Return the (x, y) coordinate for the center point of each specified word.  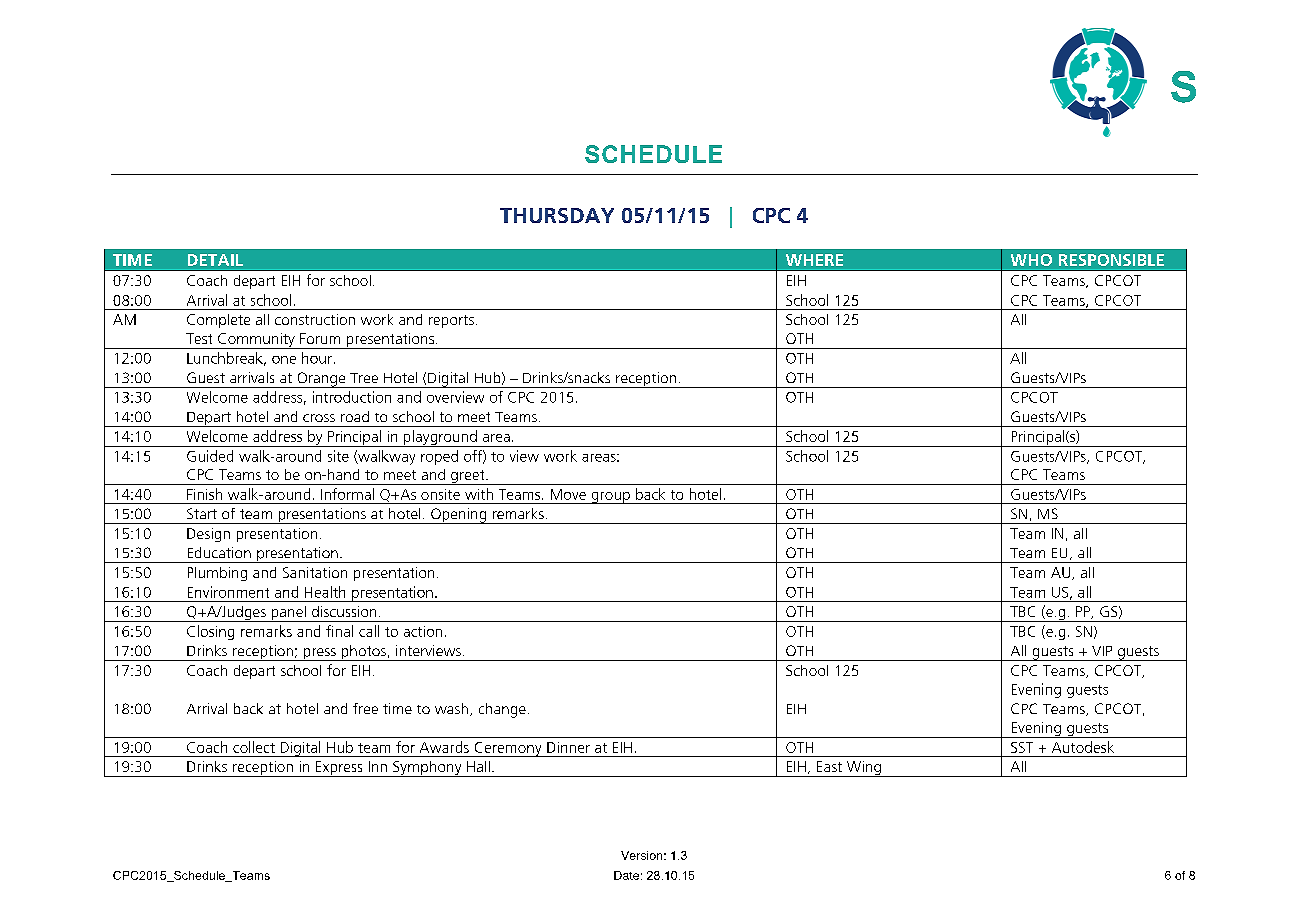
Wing (863, 769)
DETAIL (215, 260)
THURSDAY (557, 215)
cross (319, 418)
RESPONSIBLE (1111, 260)
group (610, 498)
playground (440, 438)
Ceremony (508, 749)
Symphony (427, 769)
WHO (1031, 260)
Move (568, 494)
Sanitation (315, 572)
